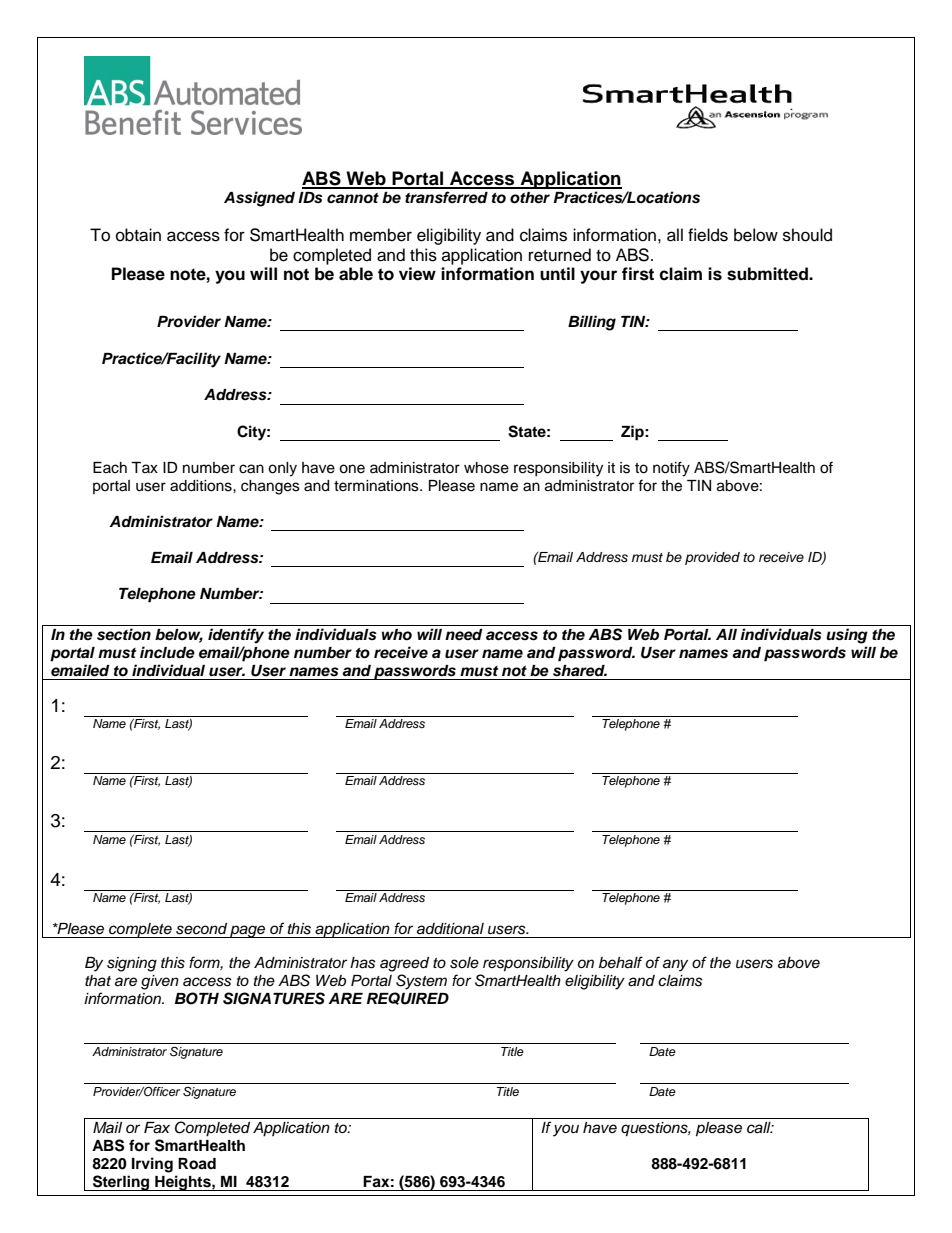 This screenshot has height=1233, width=952. Describe the element at coordinates (486, 468) in the screenshot. I see `whose` at that location.
